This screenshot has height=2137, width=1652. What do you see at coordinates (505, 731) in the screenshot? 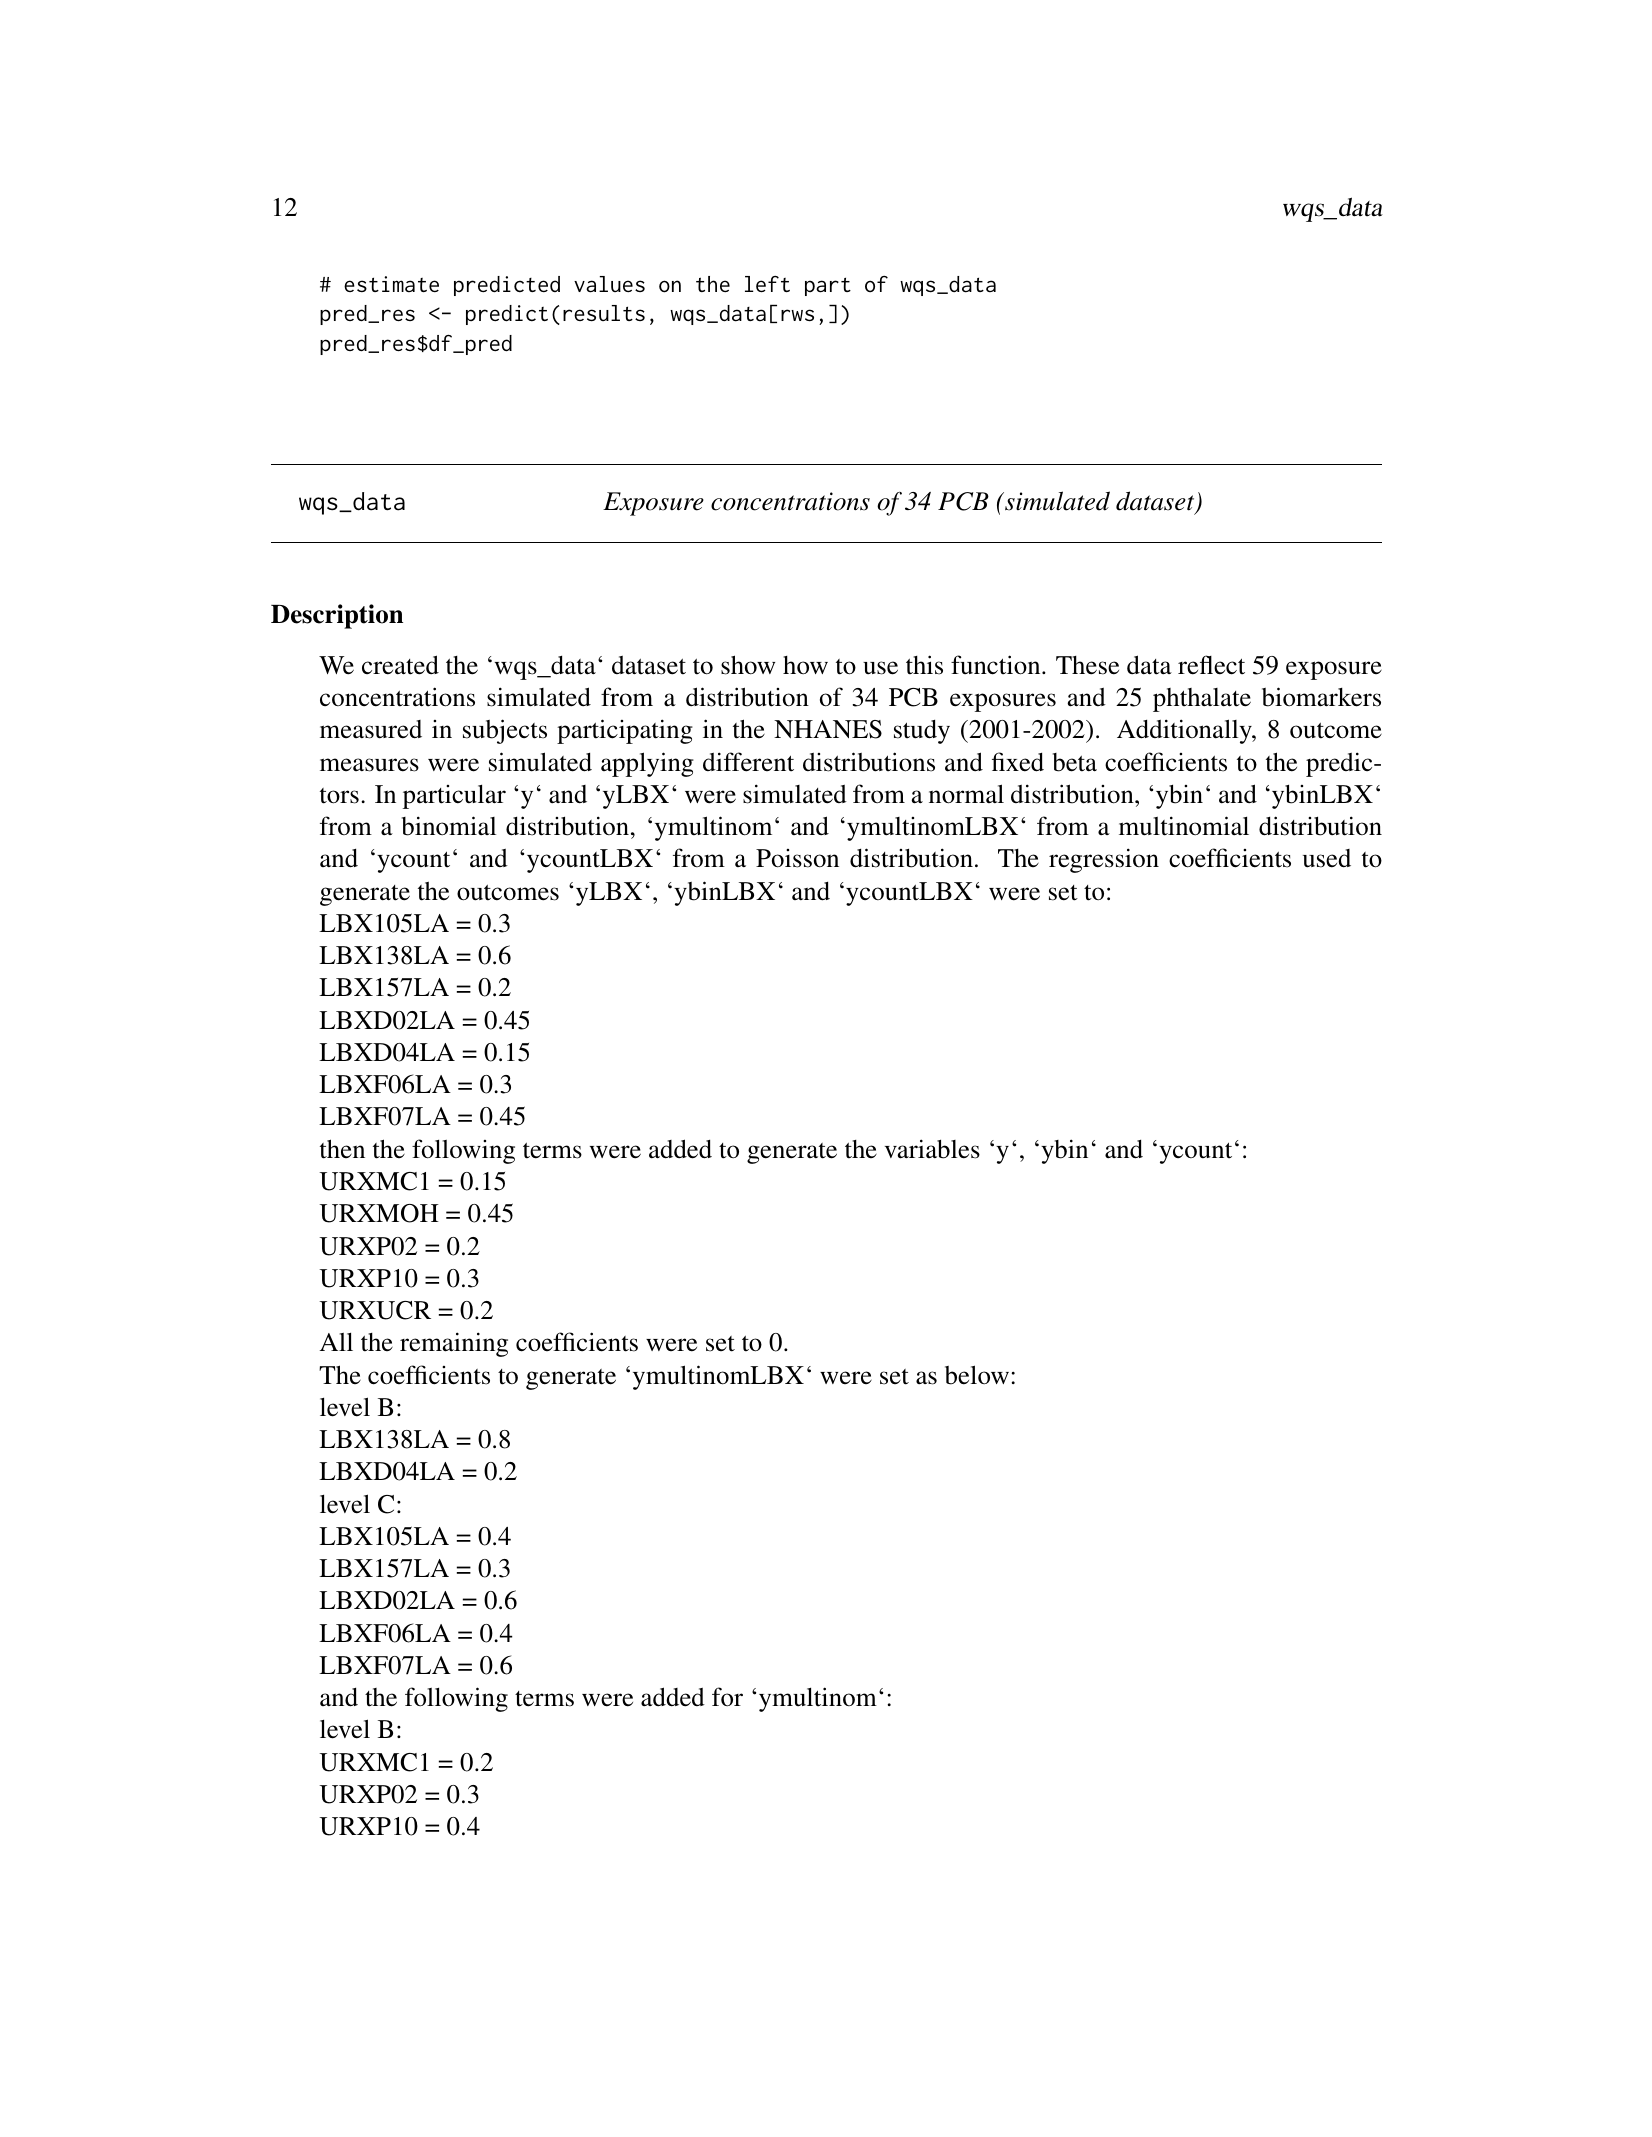
I see `subjects` at bounding box center [505, 731].
